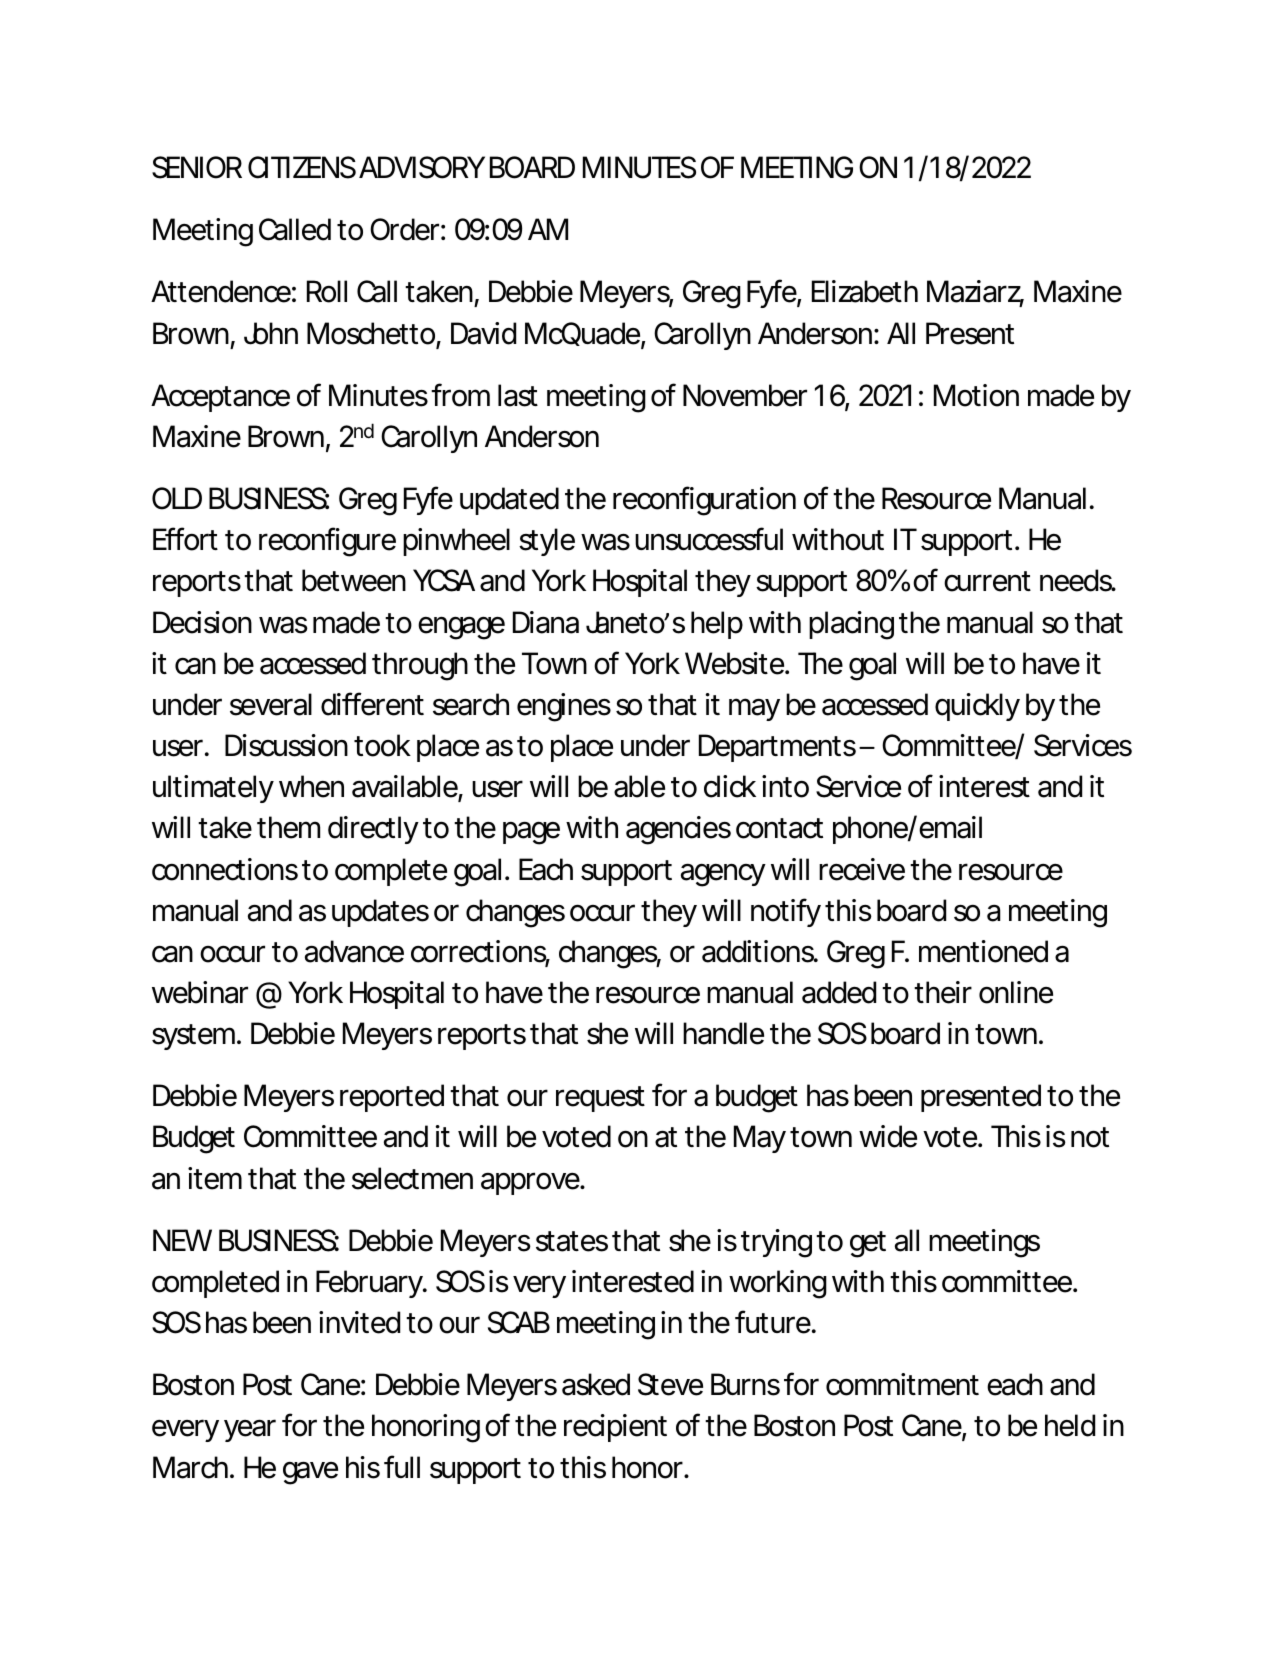 This screenshot has height=1659, width=1282. What do you see at coordinates (215, 1178) in the screenshot?
I see `item` at bounding box center [215, 1178].
